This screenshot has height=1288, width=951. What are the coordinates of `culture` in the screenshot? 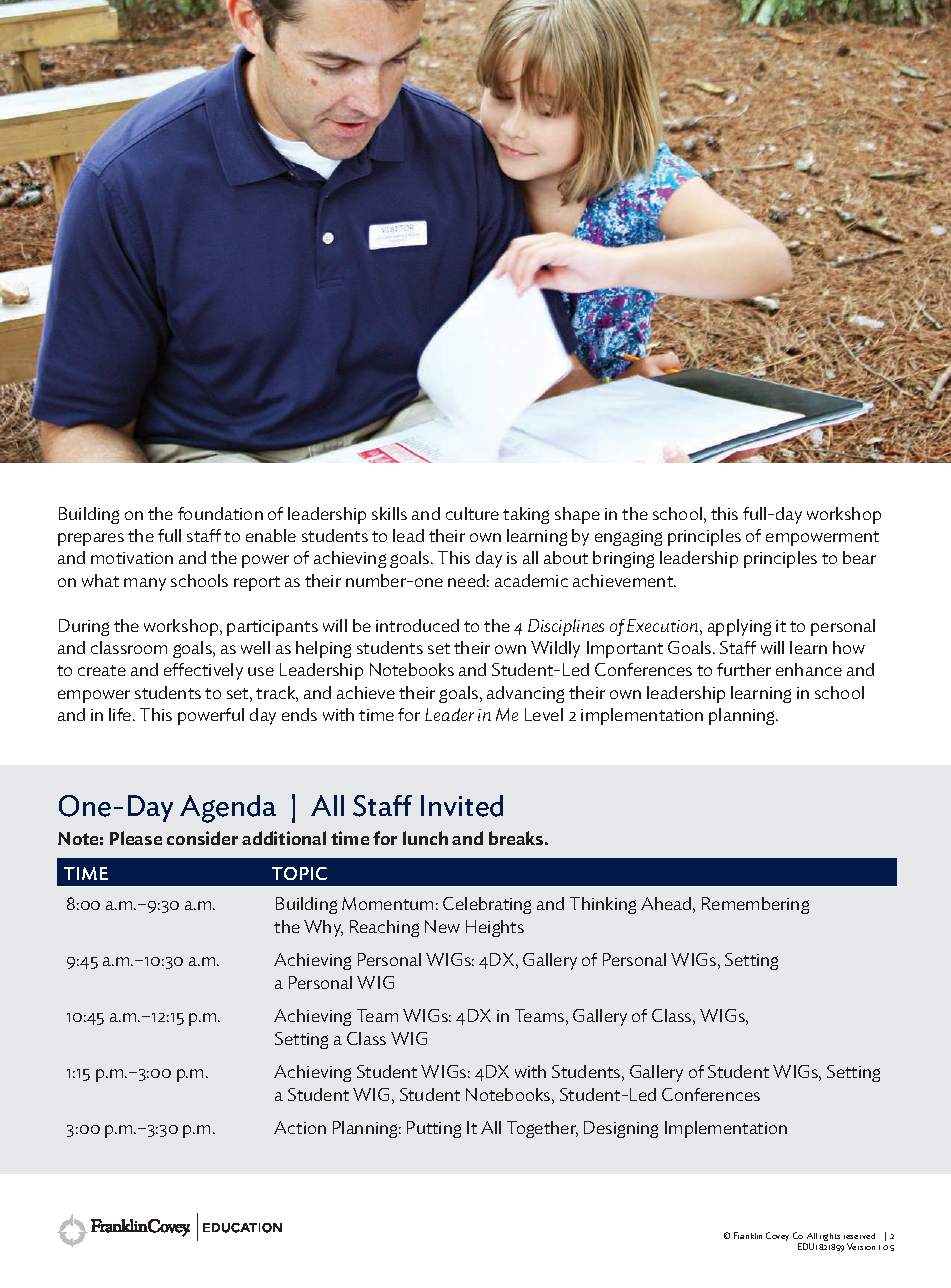 It's located at (472, 513).
